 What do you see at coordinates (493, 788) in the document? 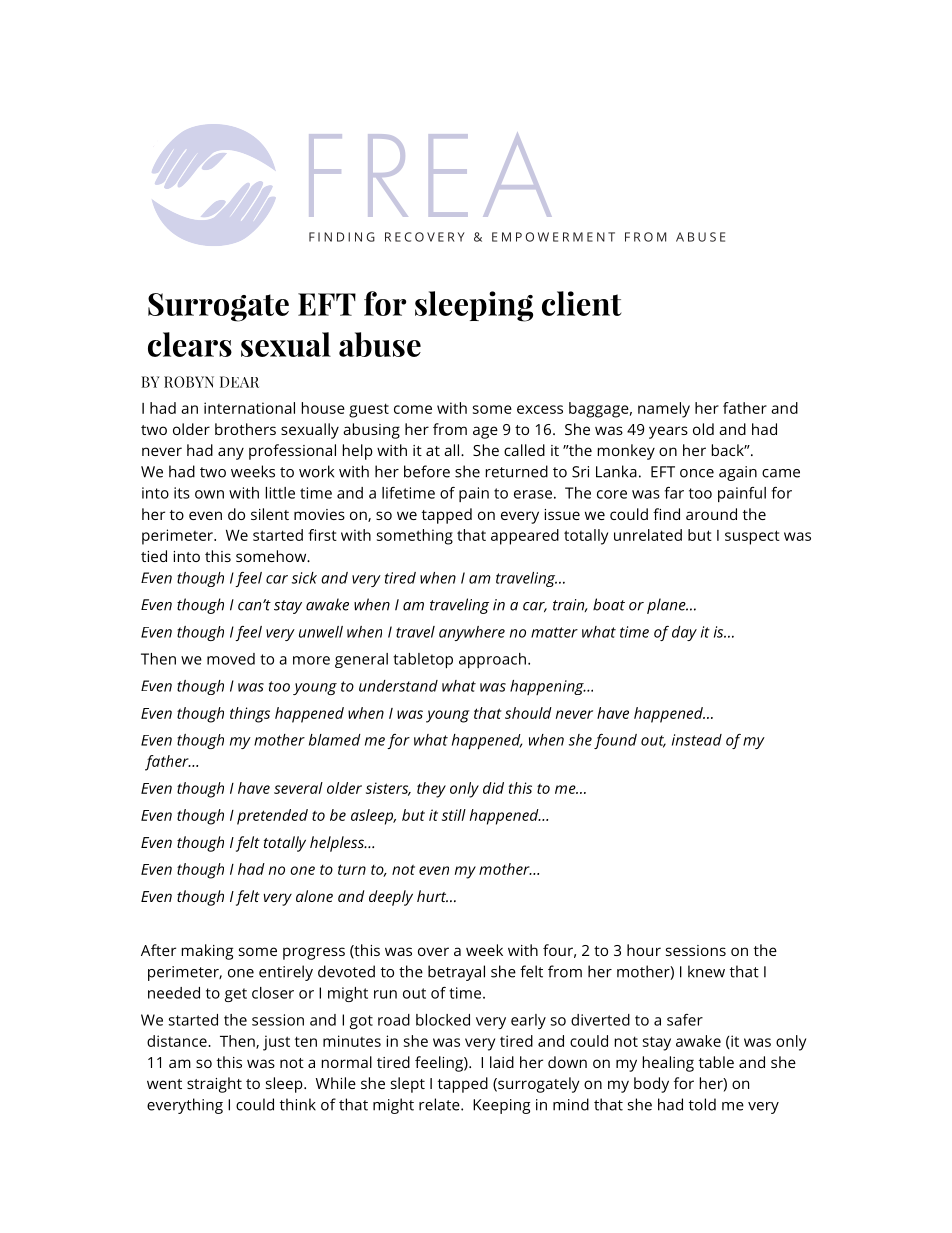
I see `did` at bounding box center [493, 788].
